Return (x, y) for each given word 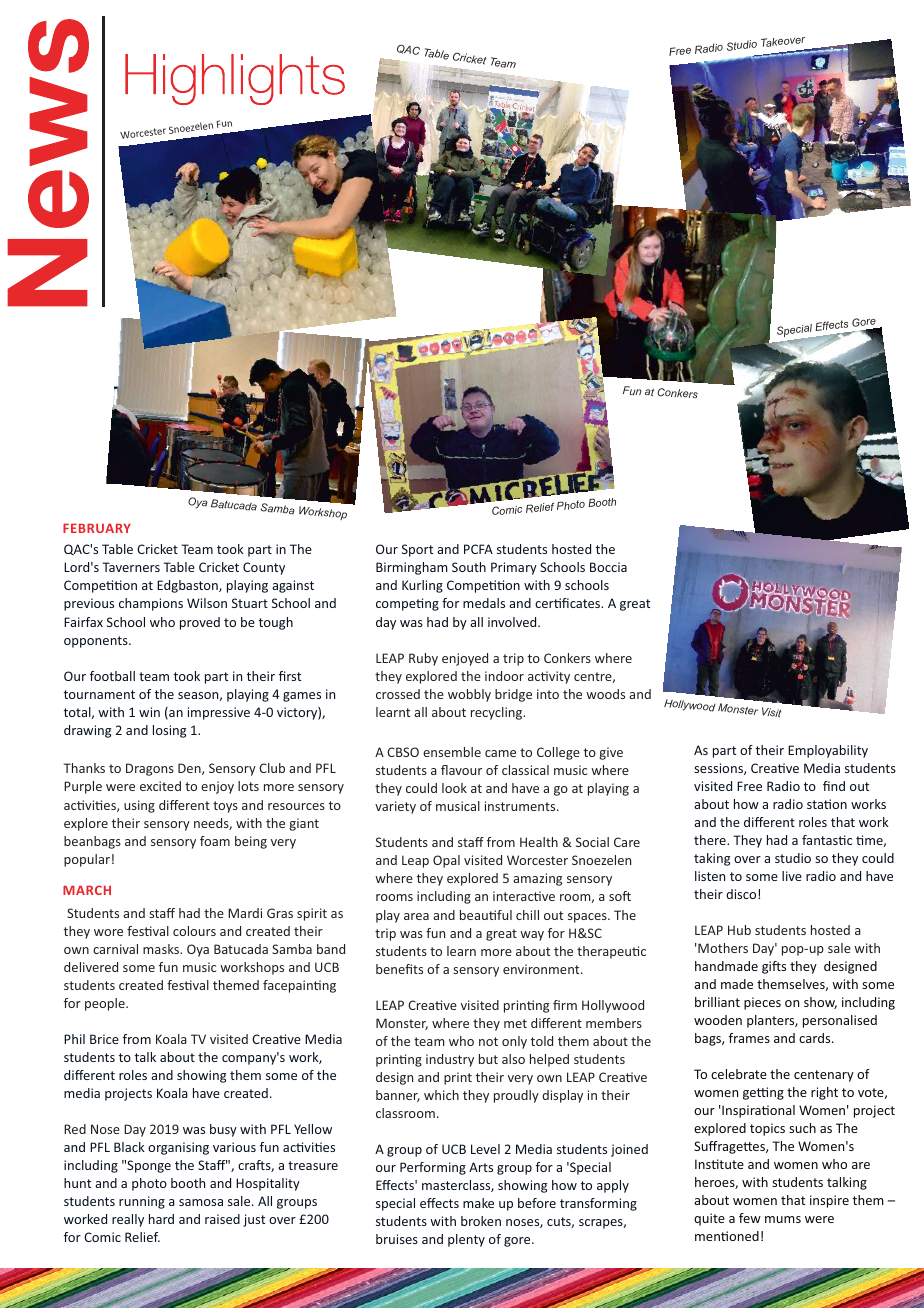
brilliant (717, 1002)
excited (160, 786)
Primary (514, 568)
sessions (719, 769)
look (454, 788)
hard (161, 1219)
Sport (417, 550)
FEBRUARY (97, 528)
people (106, 1004)
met (515, 1023)
